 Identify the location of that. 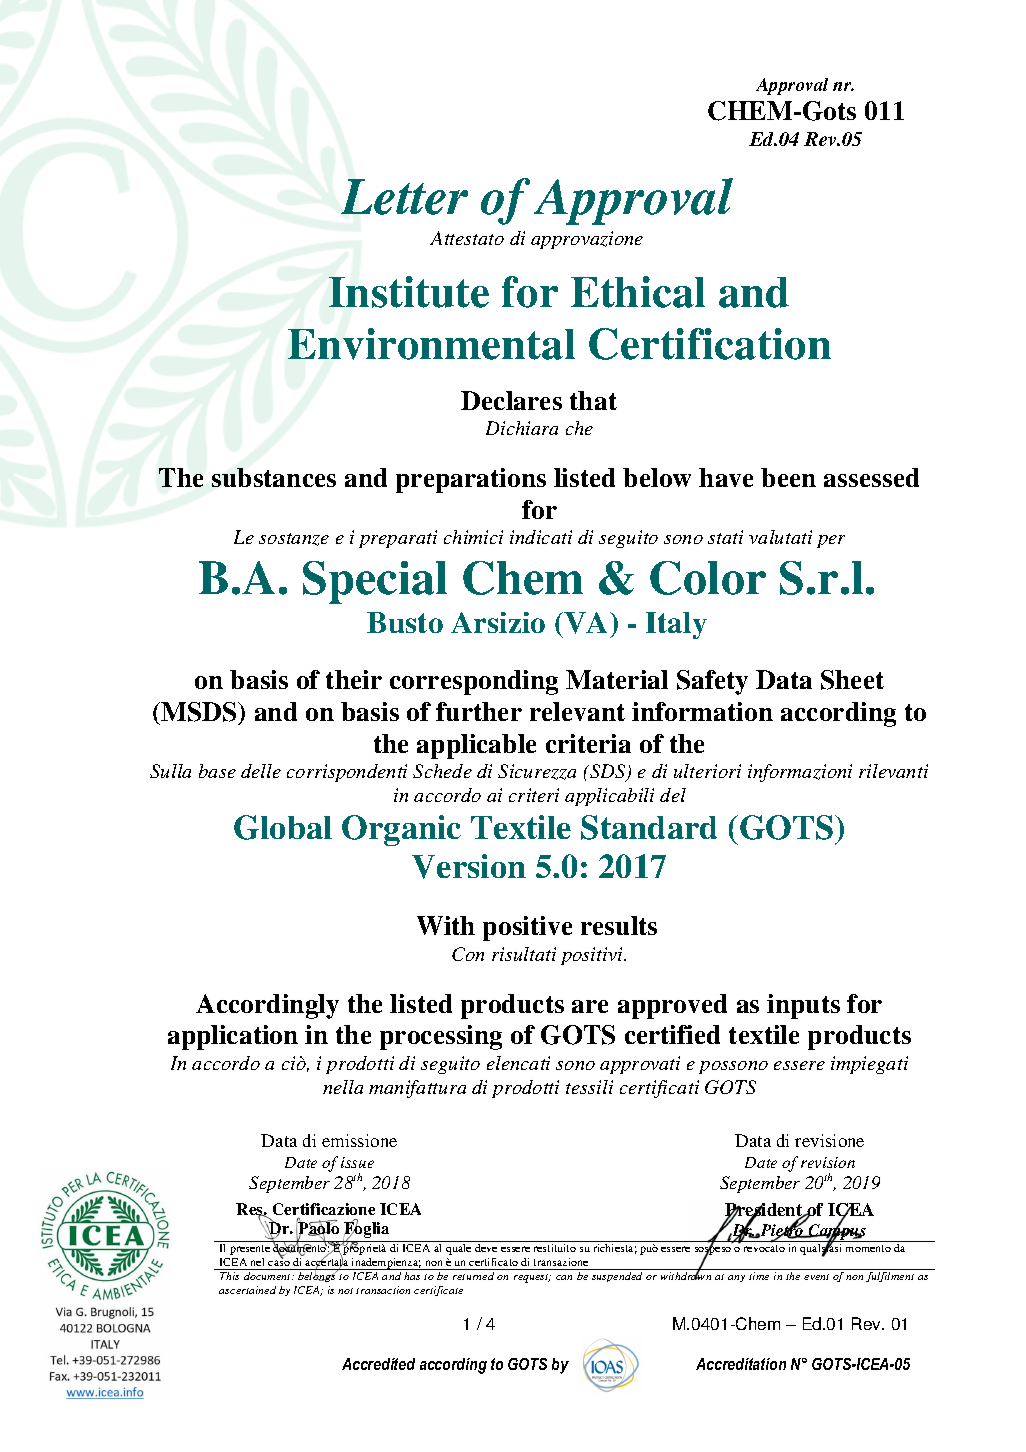
(593, 400).
